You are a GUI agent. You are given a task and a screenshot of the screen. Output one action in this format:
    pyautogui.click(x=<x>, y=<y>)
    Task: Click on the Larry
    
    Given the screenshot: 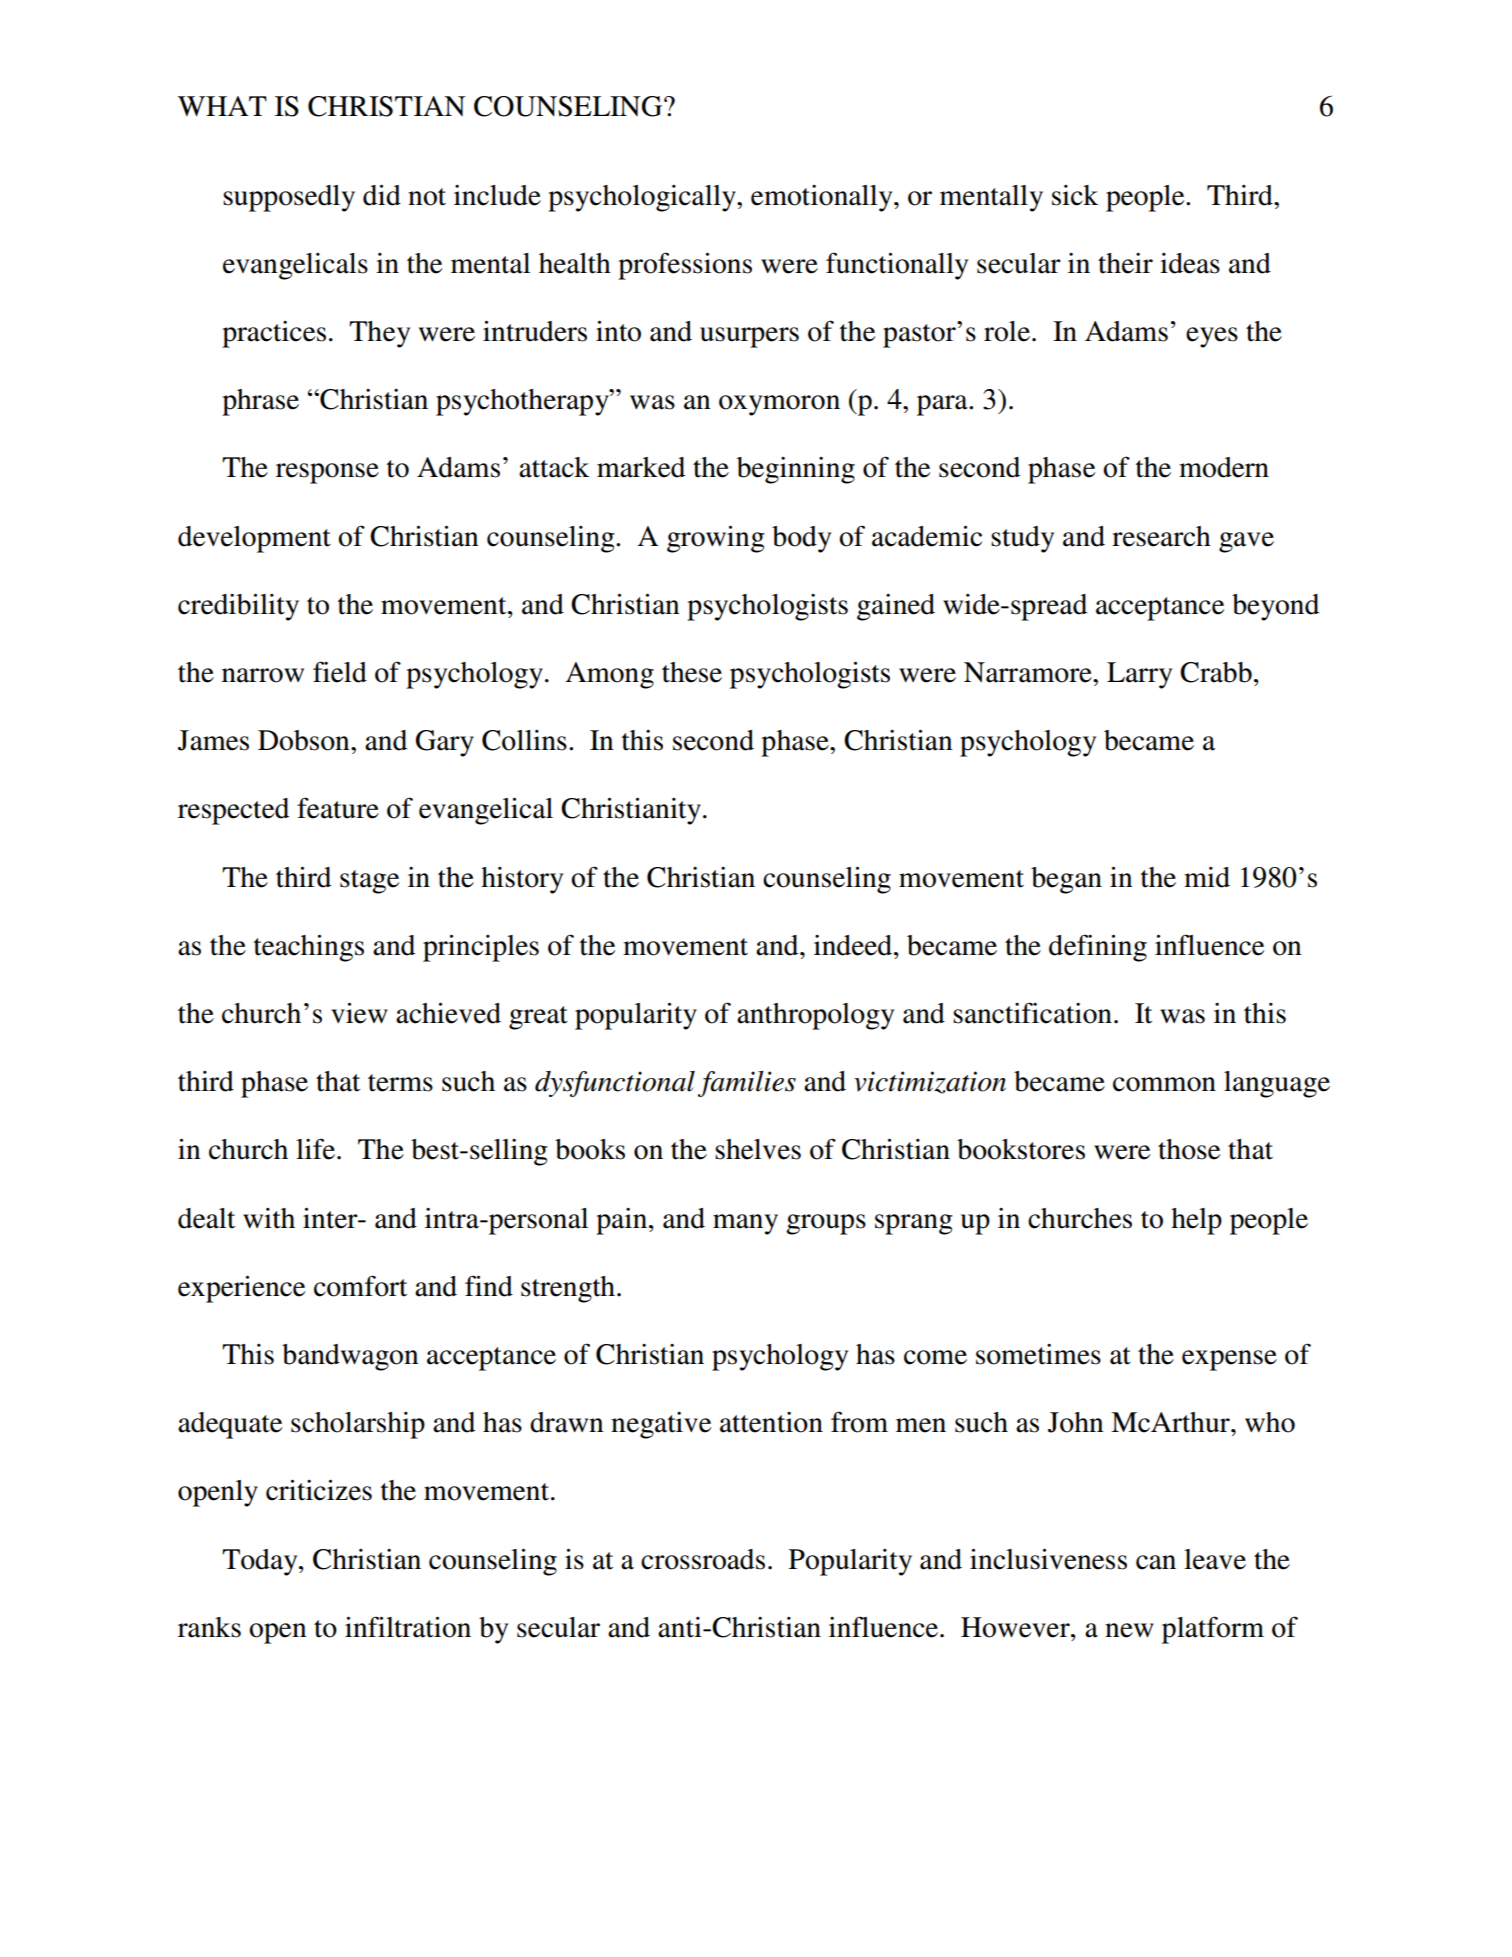 What is the action you would take?
    pyautogui.click(x=1139, y=675)
